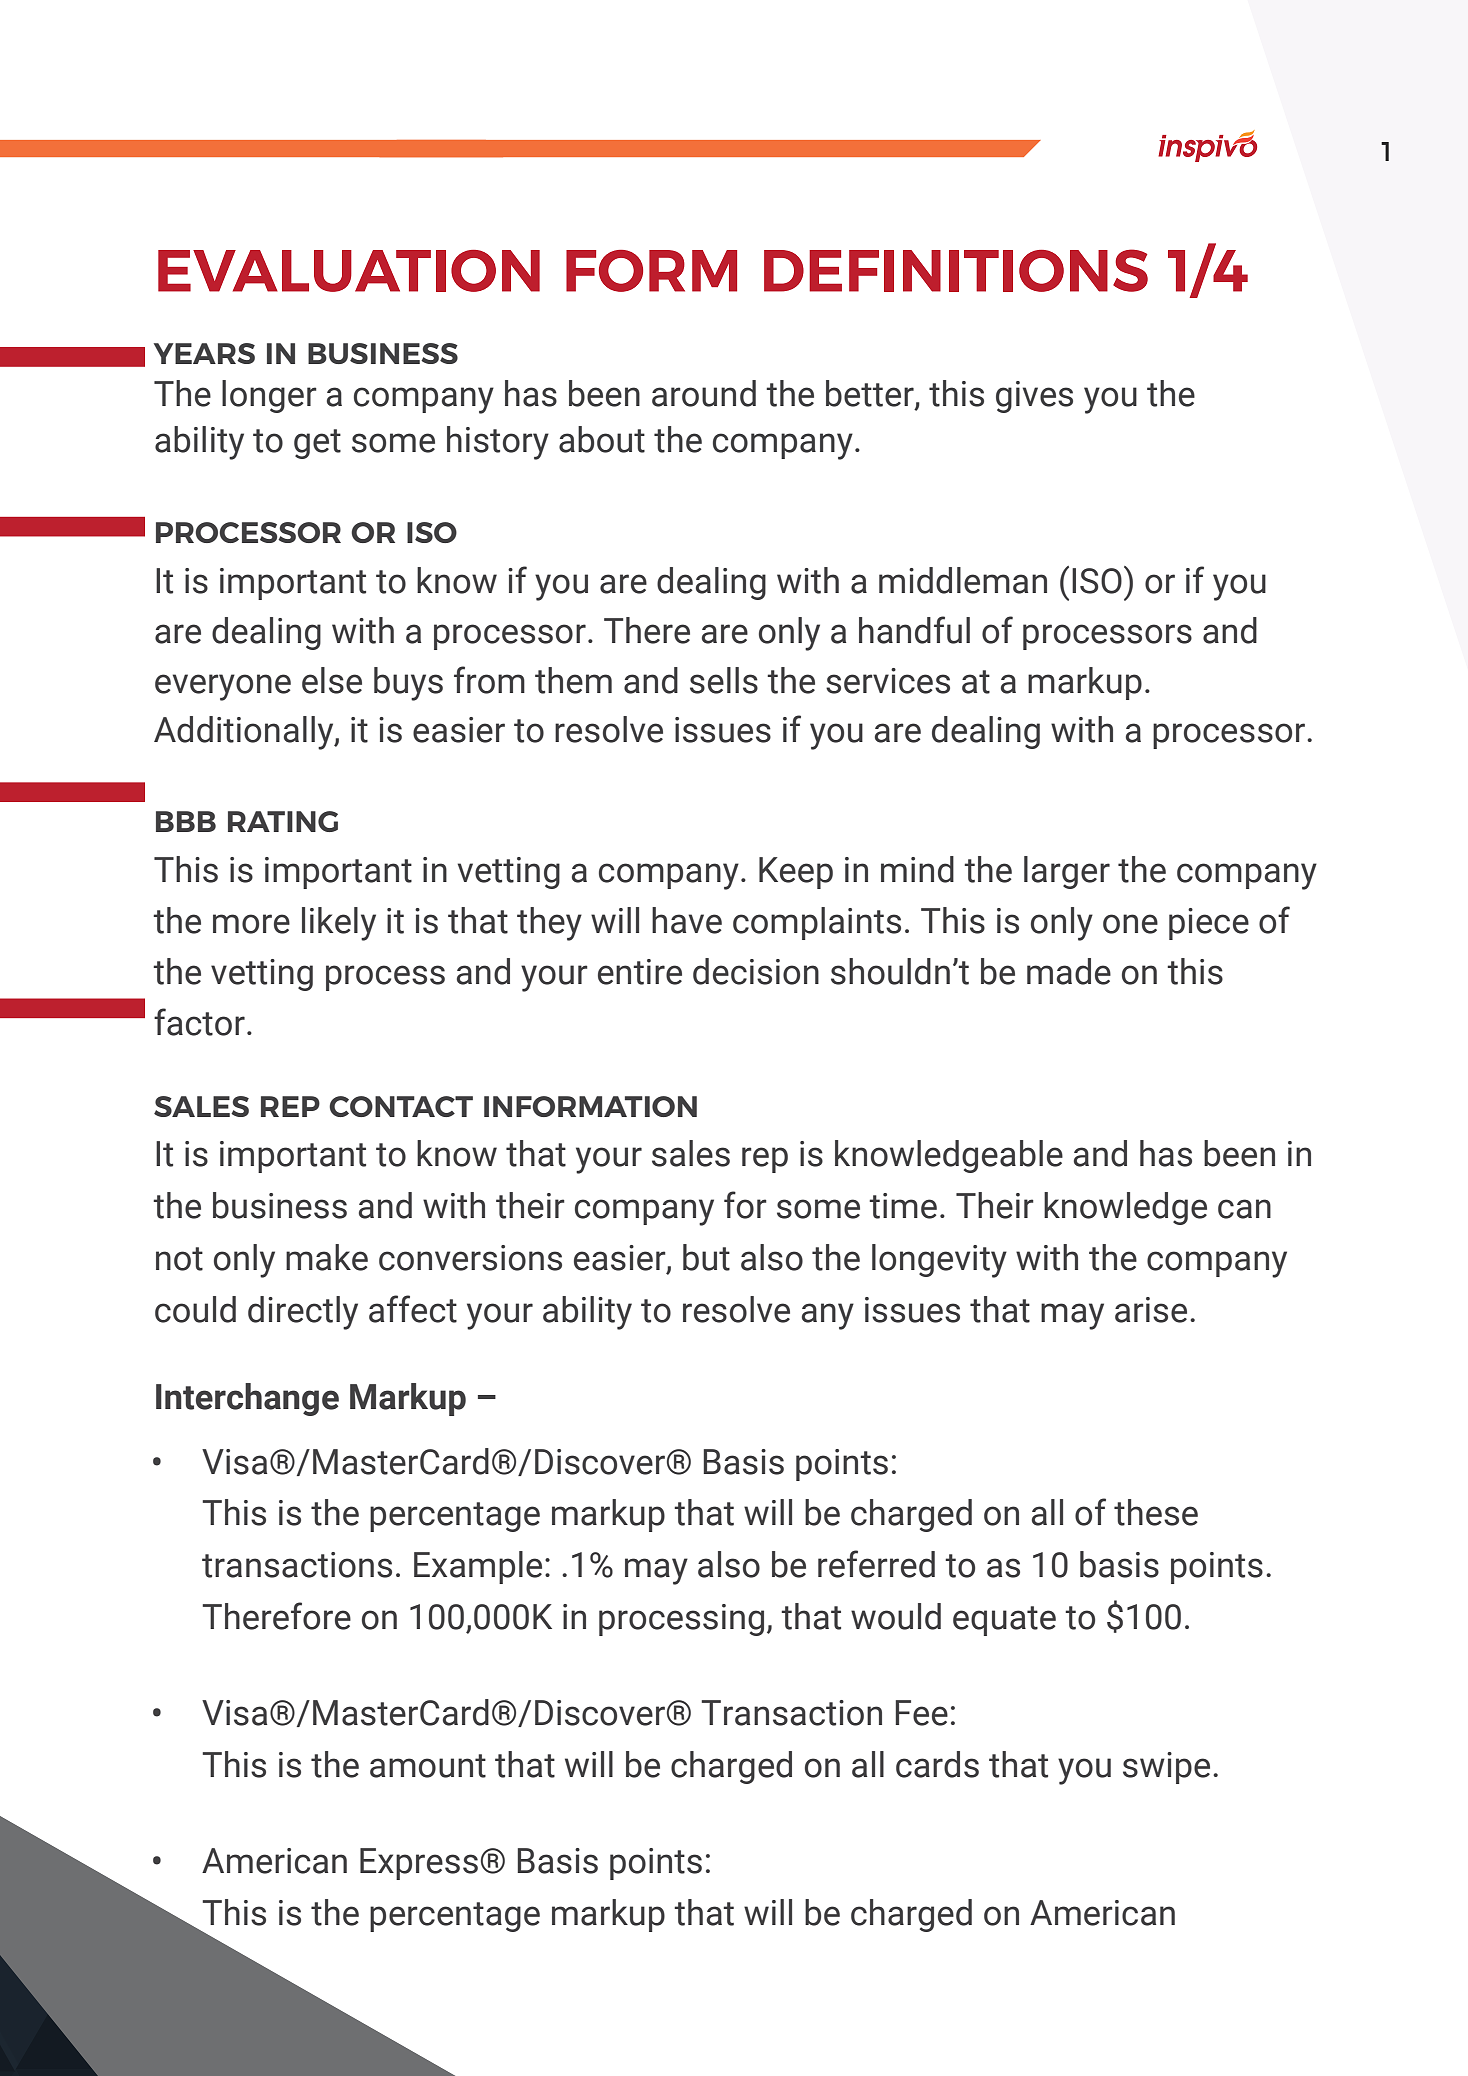 The height and width of the document is (2076, 1468). What do you see at coordinates (914, 630) in the document?
I see `handful` at bounding box center [914, 630].
